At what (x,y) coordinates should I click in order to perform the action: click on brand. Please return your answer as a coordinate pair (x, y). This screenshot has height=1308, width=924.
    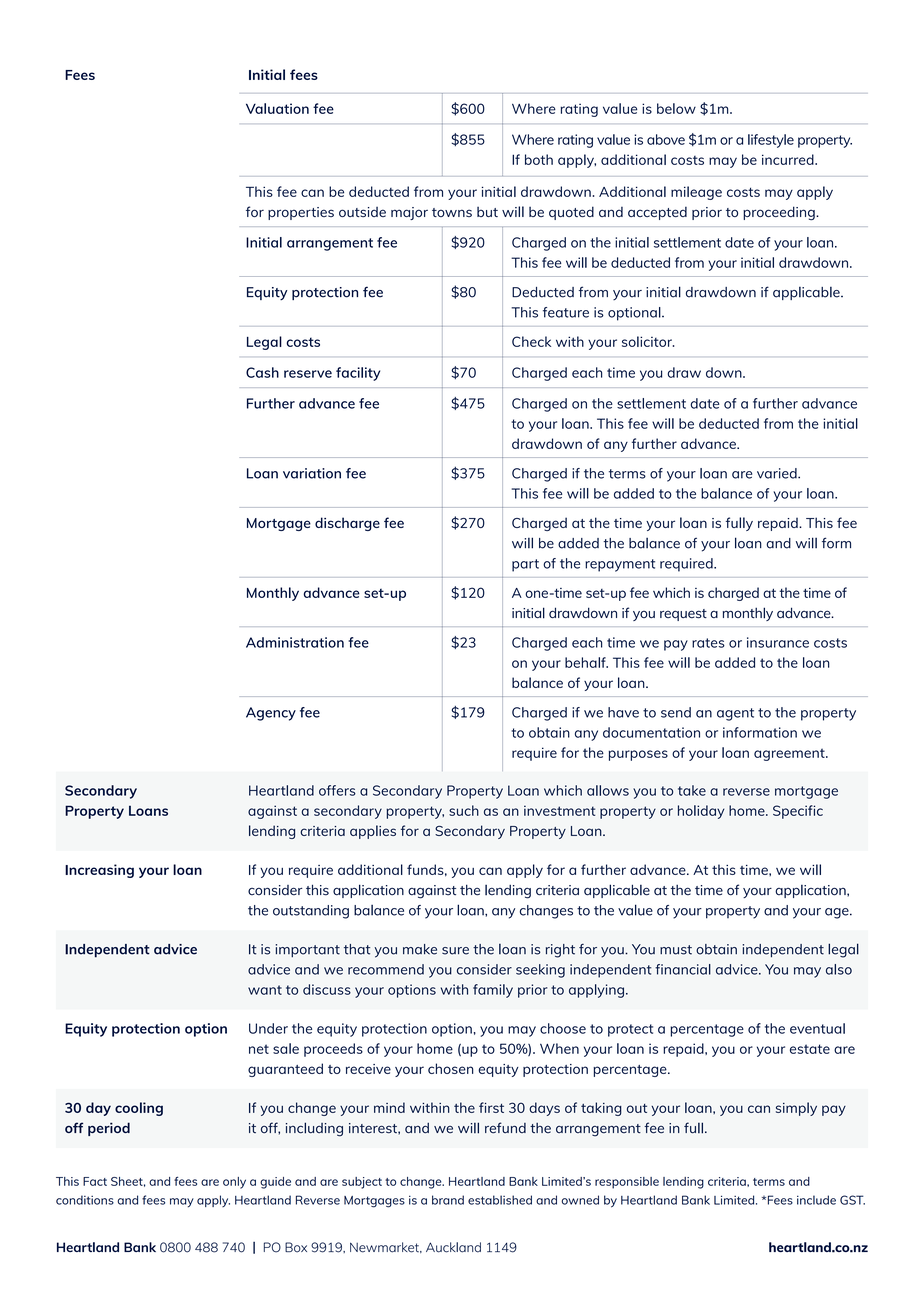
    Looking at the image, I should click on (448, 1200).
